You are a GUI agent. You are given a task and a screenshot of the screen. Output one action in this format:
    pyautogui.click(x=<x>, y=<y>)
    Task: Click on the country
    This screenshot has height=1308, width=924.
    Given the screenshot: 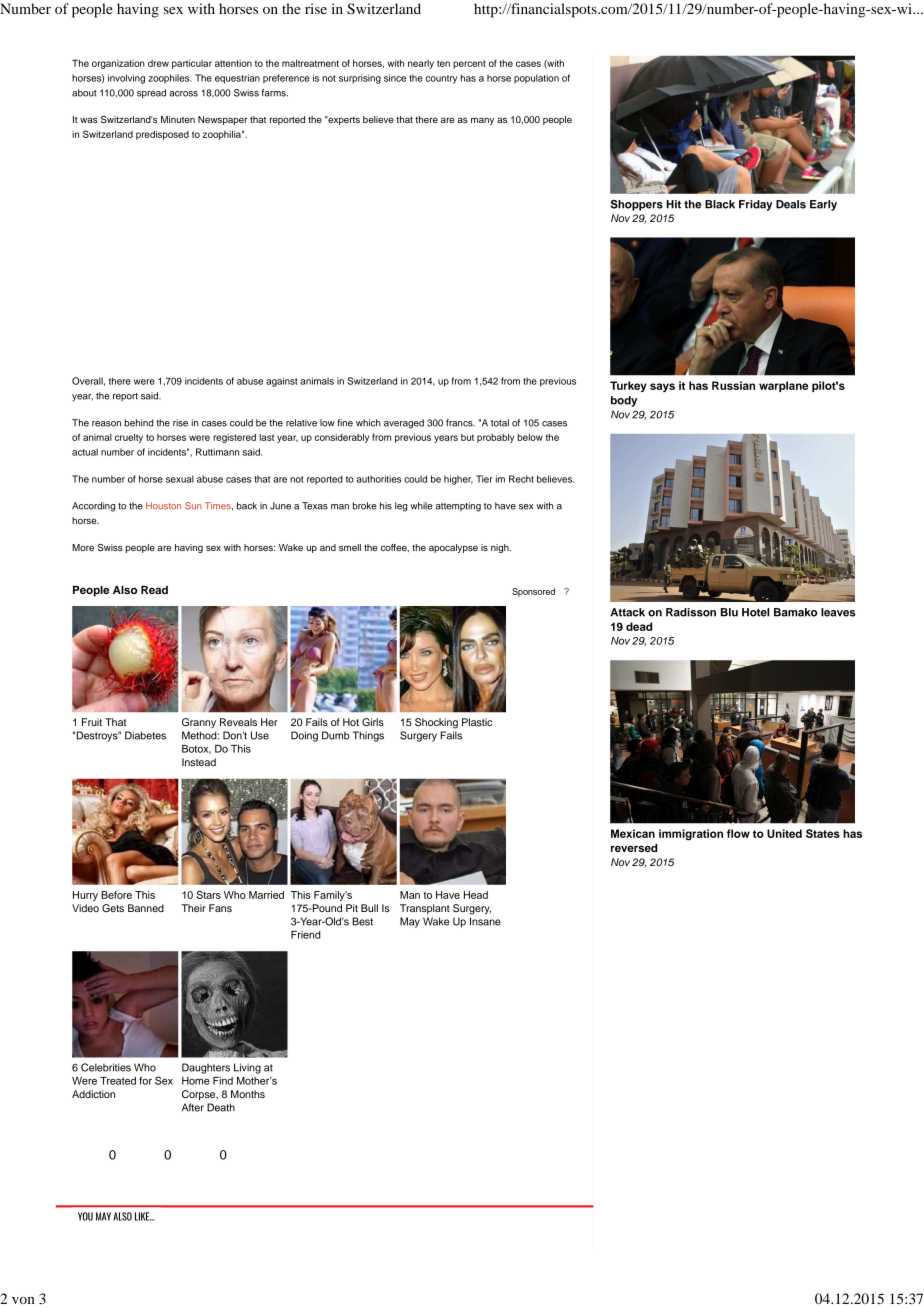 What is the action you would take?
    pyautogui.click(x=441, y=79)
